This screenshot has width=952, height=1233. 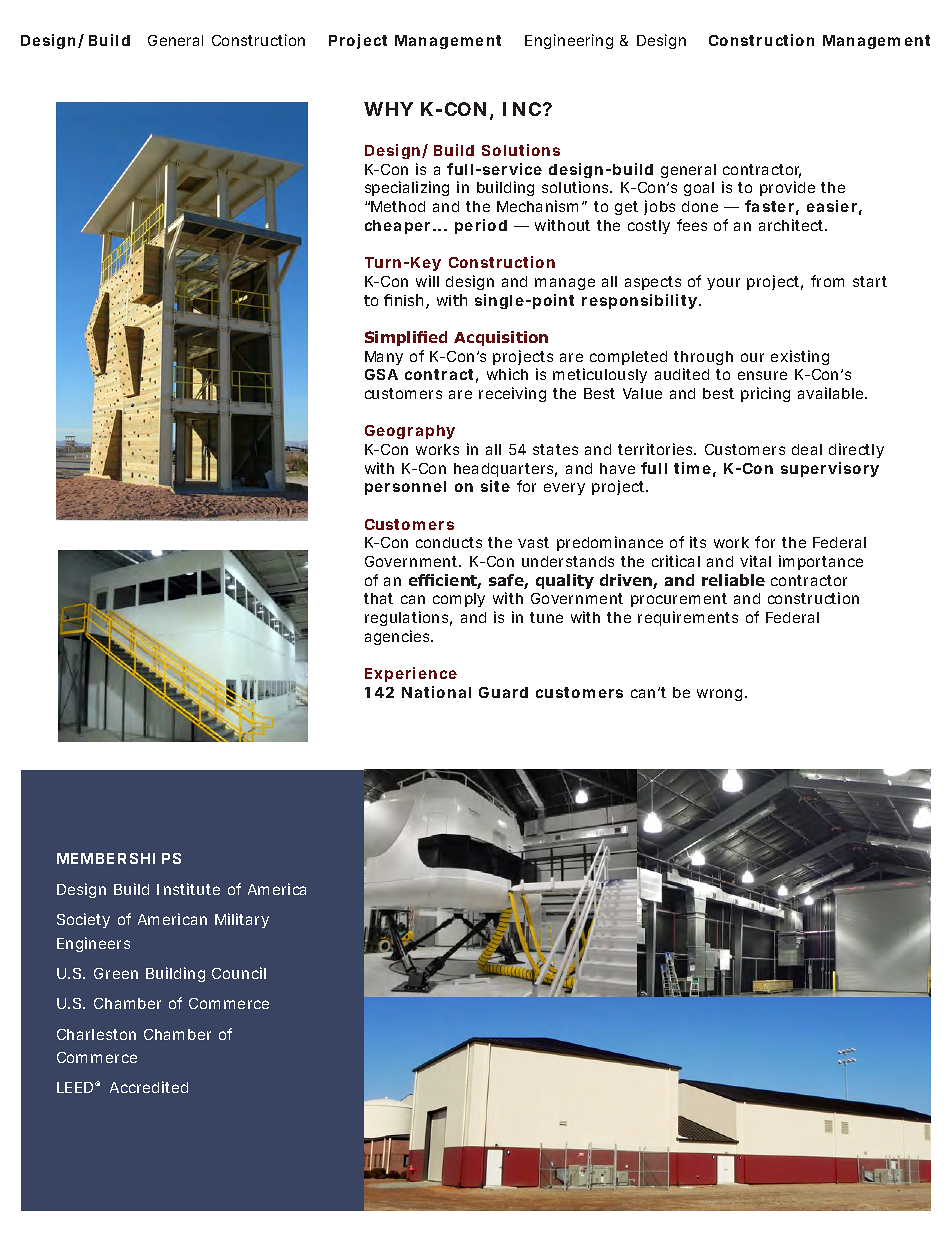 I want to click on requirements, so click(x=688, y=618).
